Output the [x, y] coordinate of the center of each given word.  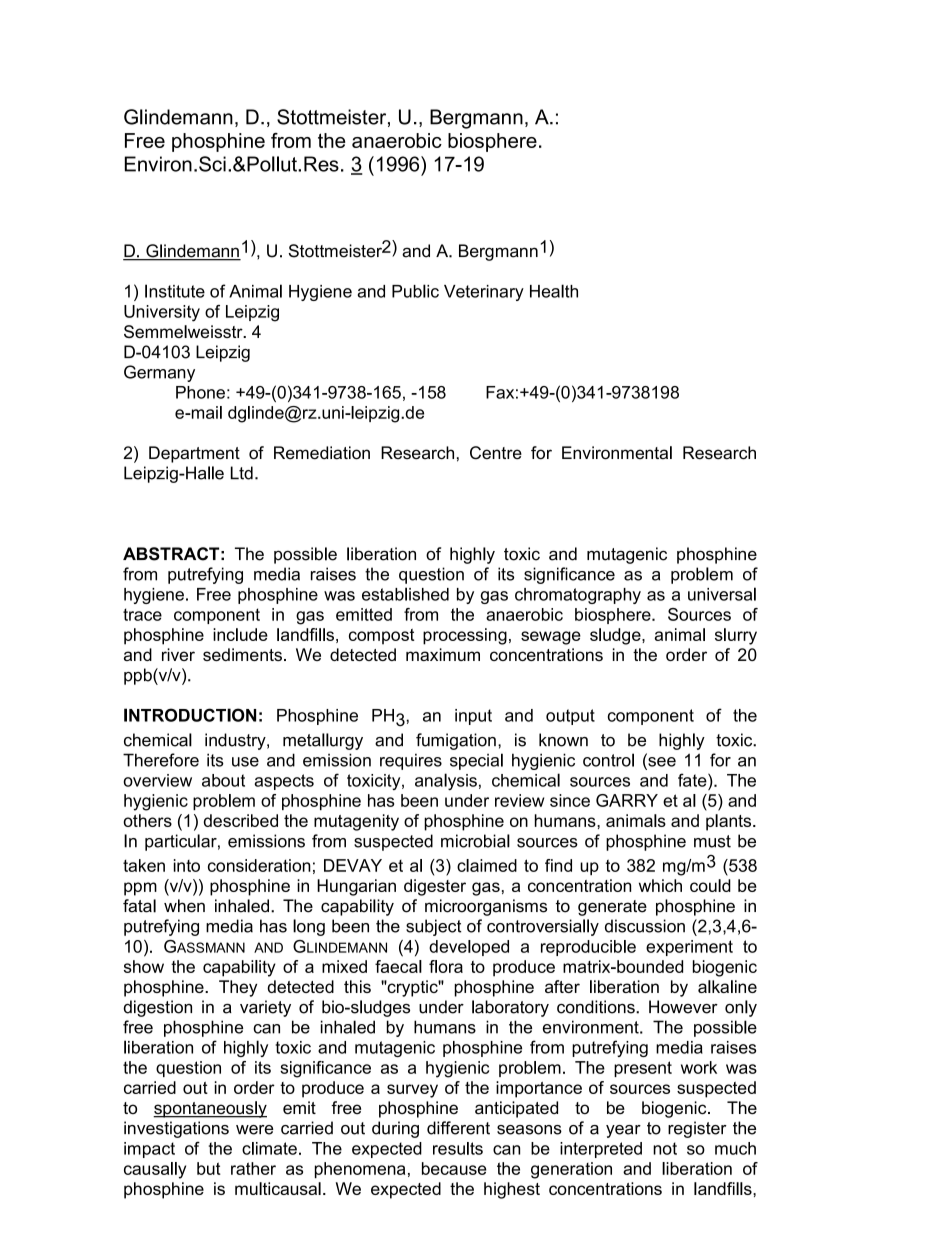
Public [415, 291]
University [162, 313]
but [209, 1168]
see [661, 761]
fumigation [456, 741]
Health [554, 291]
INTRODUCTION [190, 715]
